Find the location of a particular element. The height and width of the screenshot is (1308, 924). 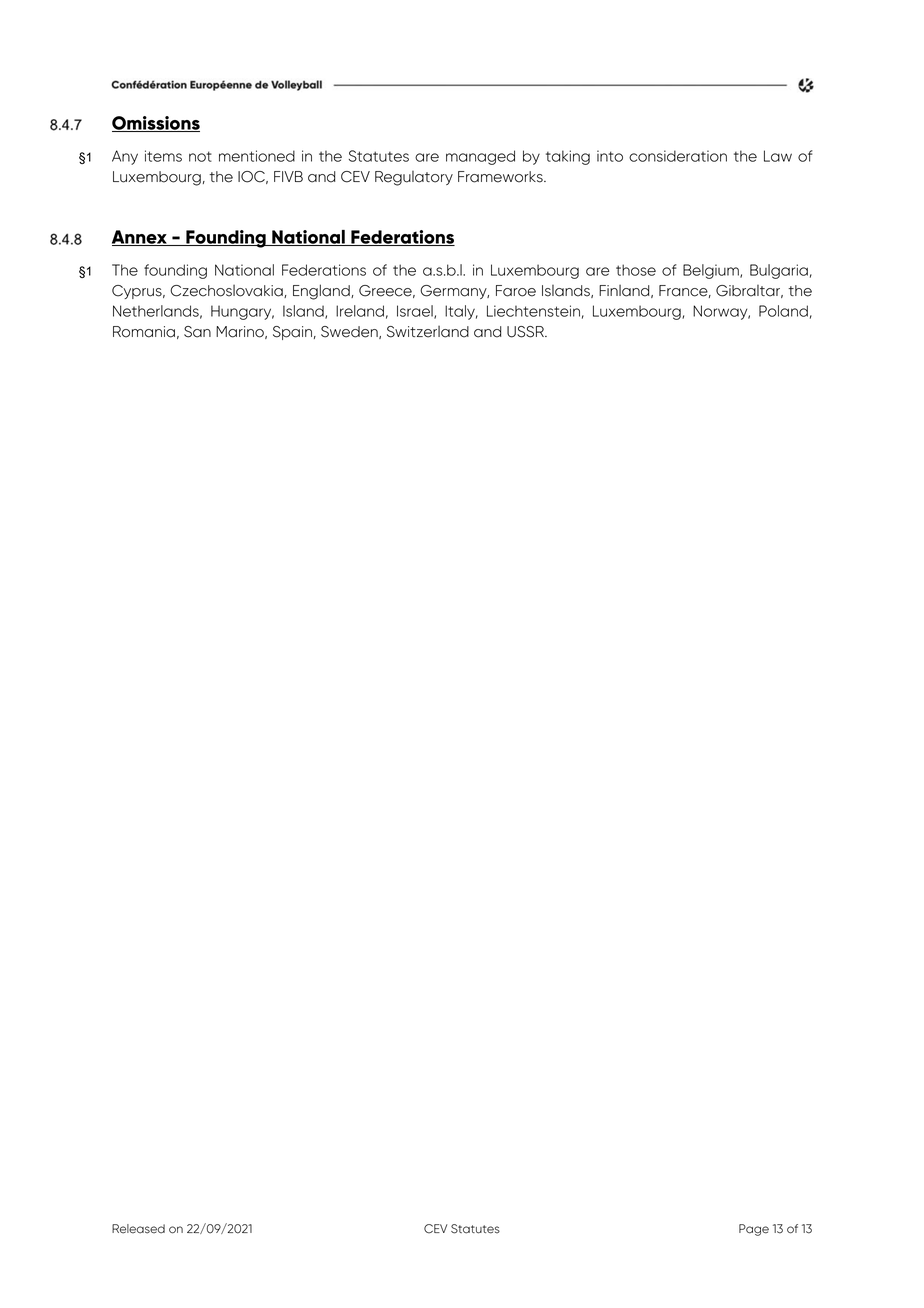

Sweden is located at coordinates (350, 332).
